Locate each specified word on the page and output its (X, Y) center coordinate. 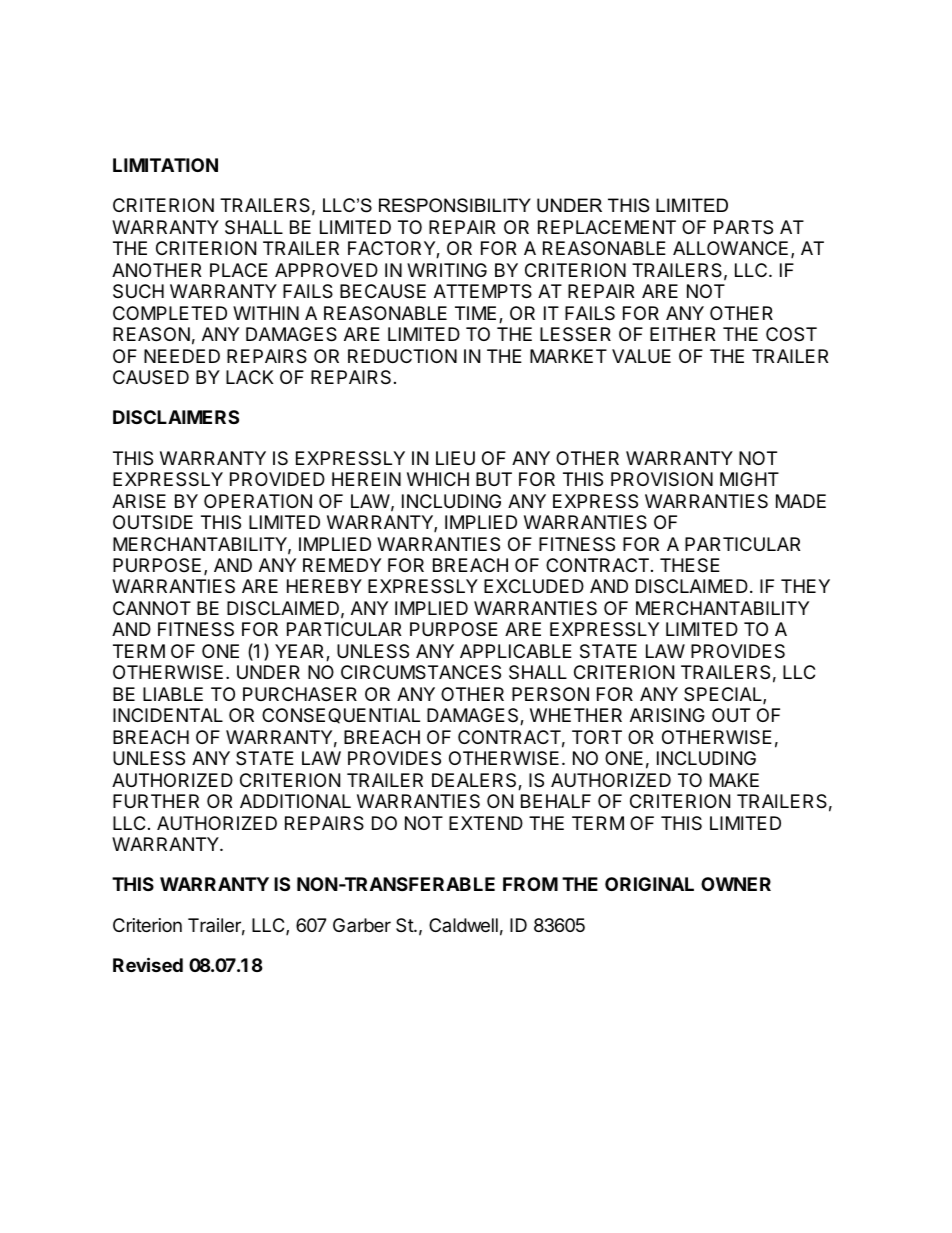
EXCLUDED (534, 586)
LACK (249, 377)
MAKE (734, 780)
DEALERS (475, 781)
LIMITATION (165, 165)
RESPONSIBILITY (455, 205)
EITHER (682, 334)
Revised (148, 964)
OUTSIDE (153, 522)
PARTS (743, 227)
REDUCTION (402, 356)
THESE (690, 565)
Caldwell (463, 925)
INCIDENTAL (168, 715)
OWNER (736, 884)
